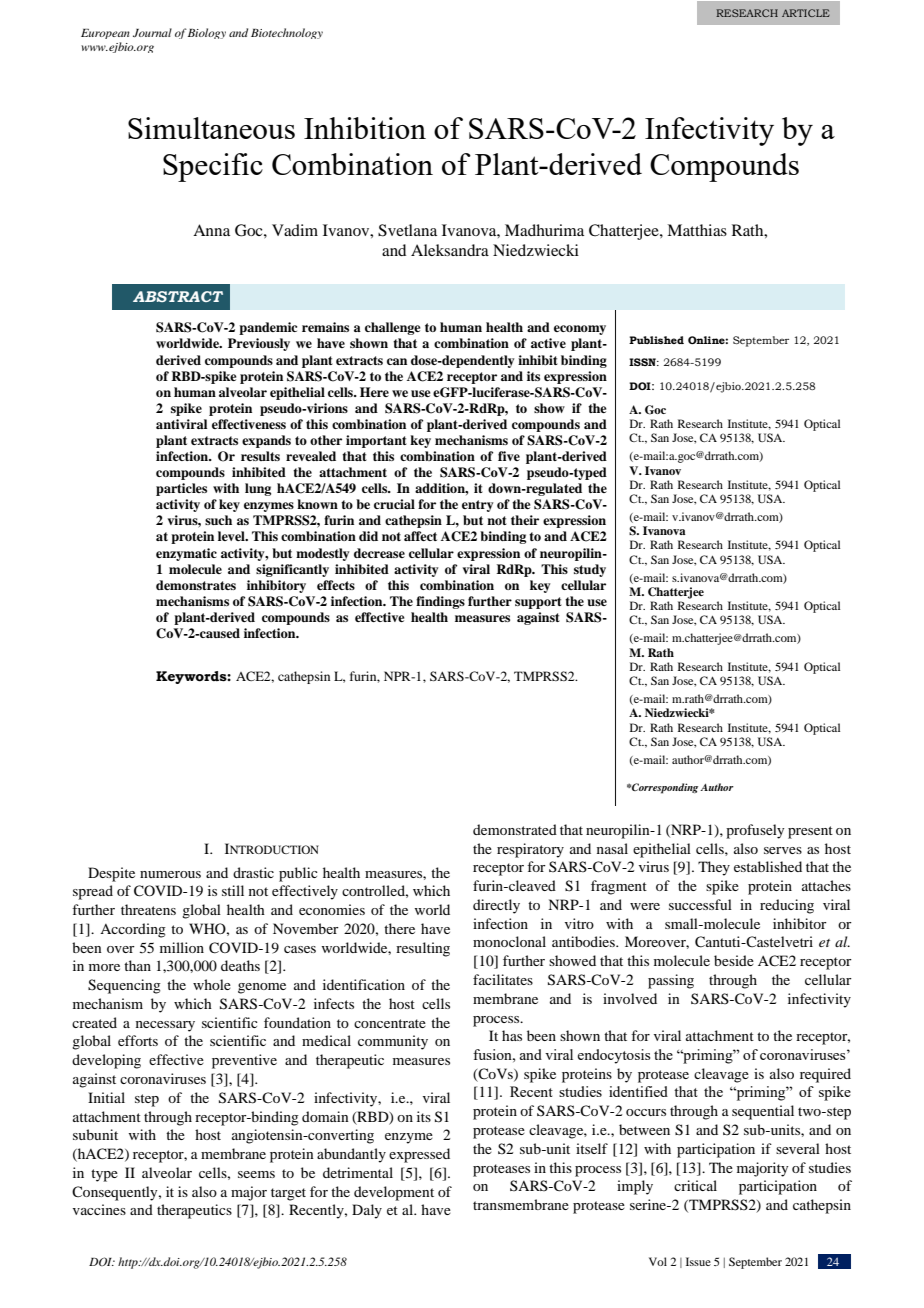  What do you see at coordinates (698, 1261) in the screenshot?
I see `Issue` at bounding box center [698, 1261].
